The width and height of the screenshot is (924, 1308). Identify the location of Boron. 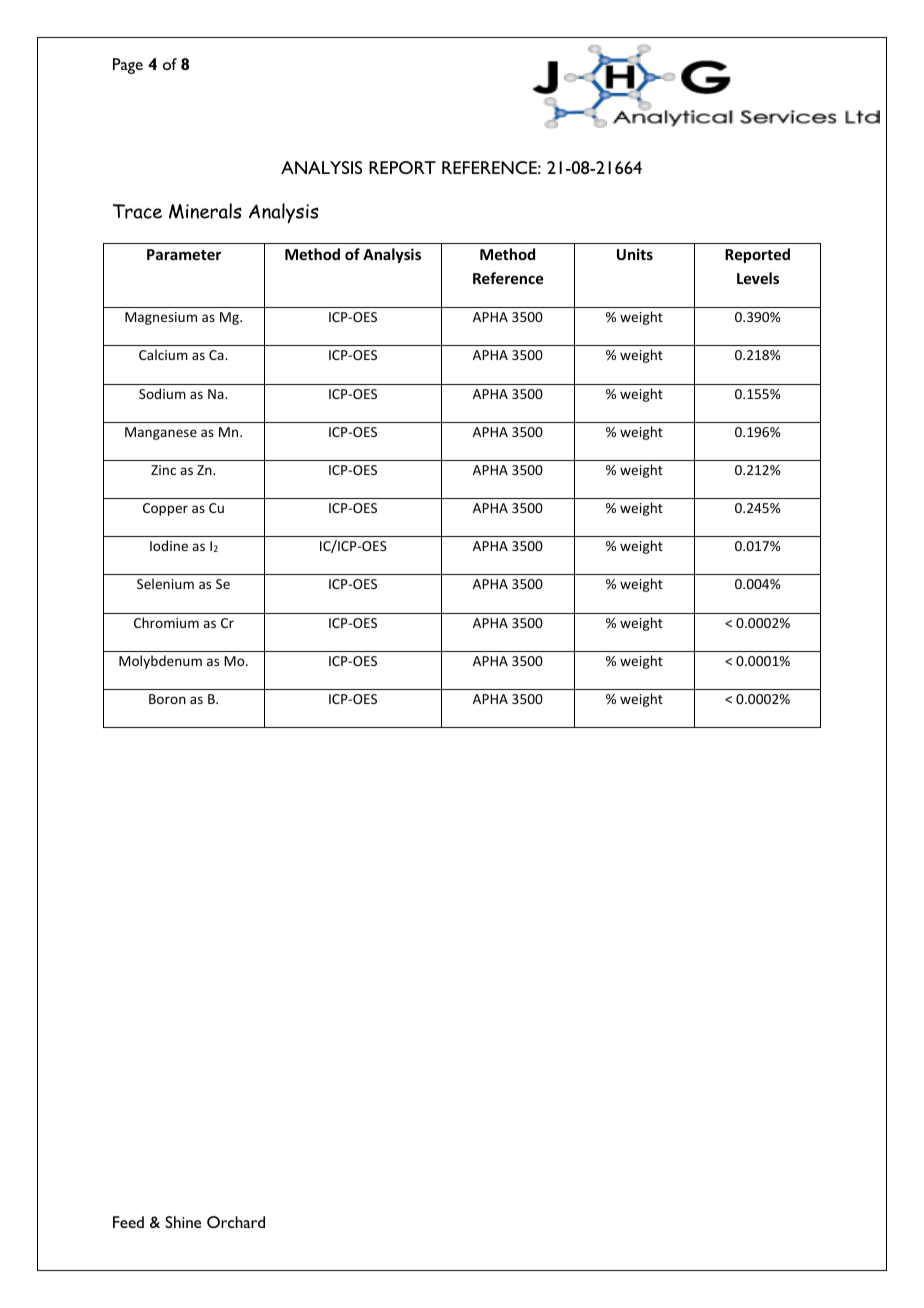
(167, 699).
